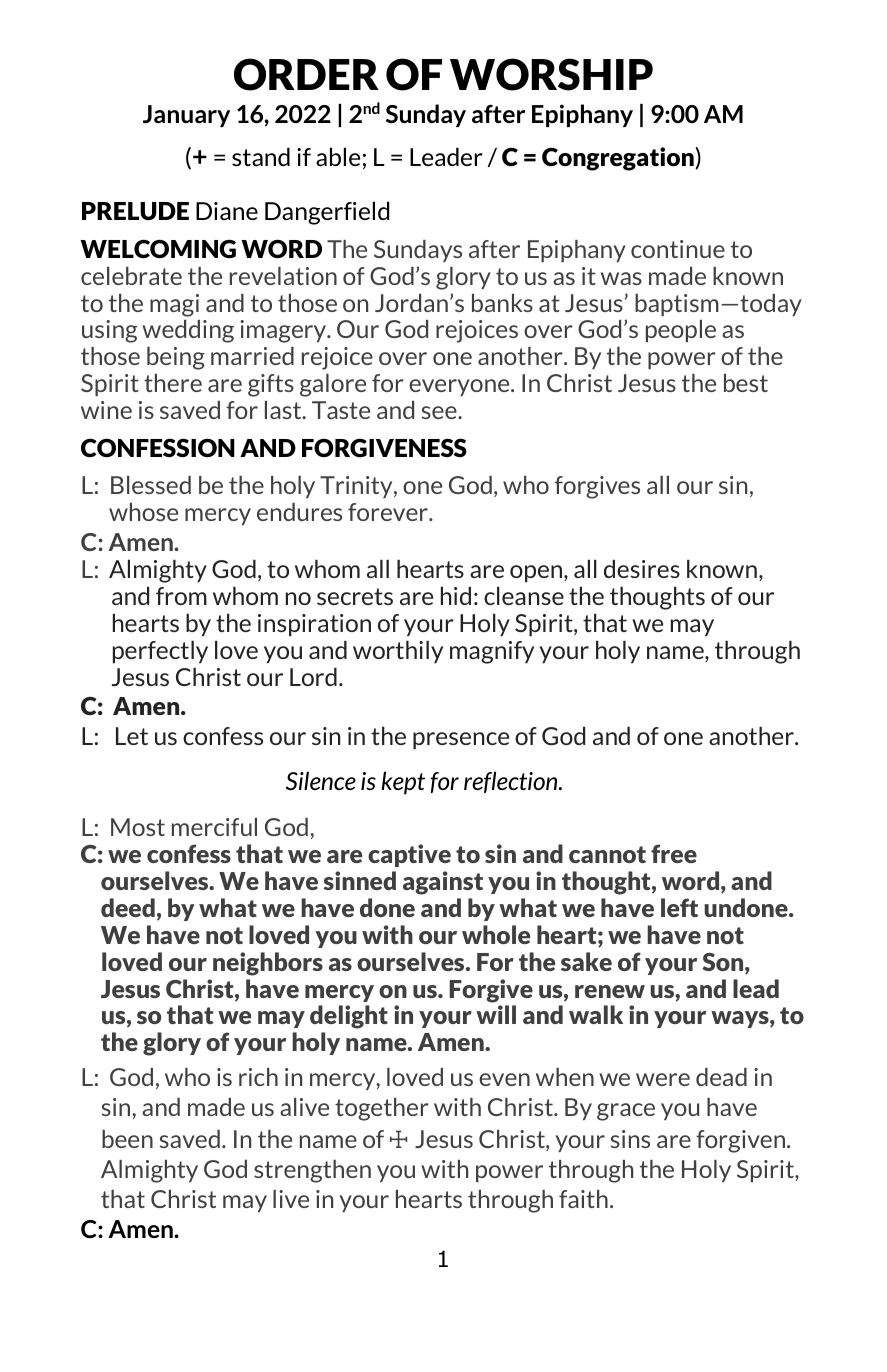  What do you see at coordinates (160, 652) in the image?
I see `perfectly` at bounding box center [160, 652].
